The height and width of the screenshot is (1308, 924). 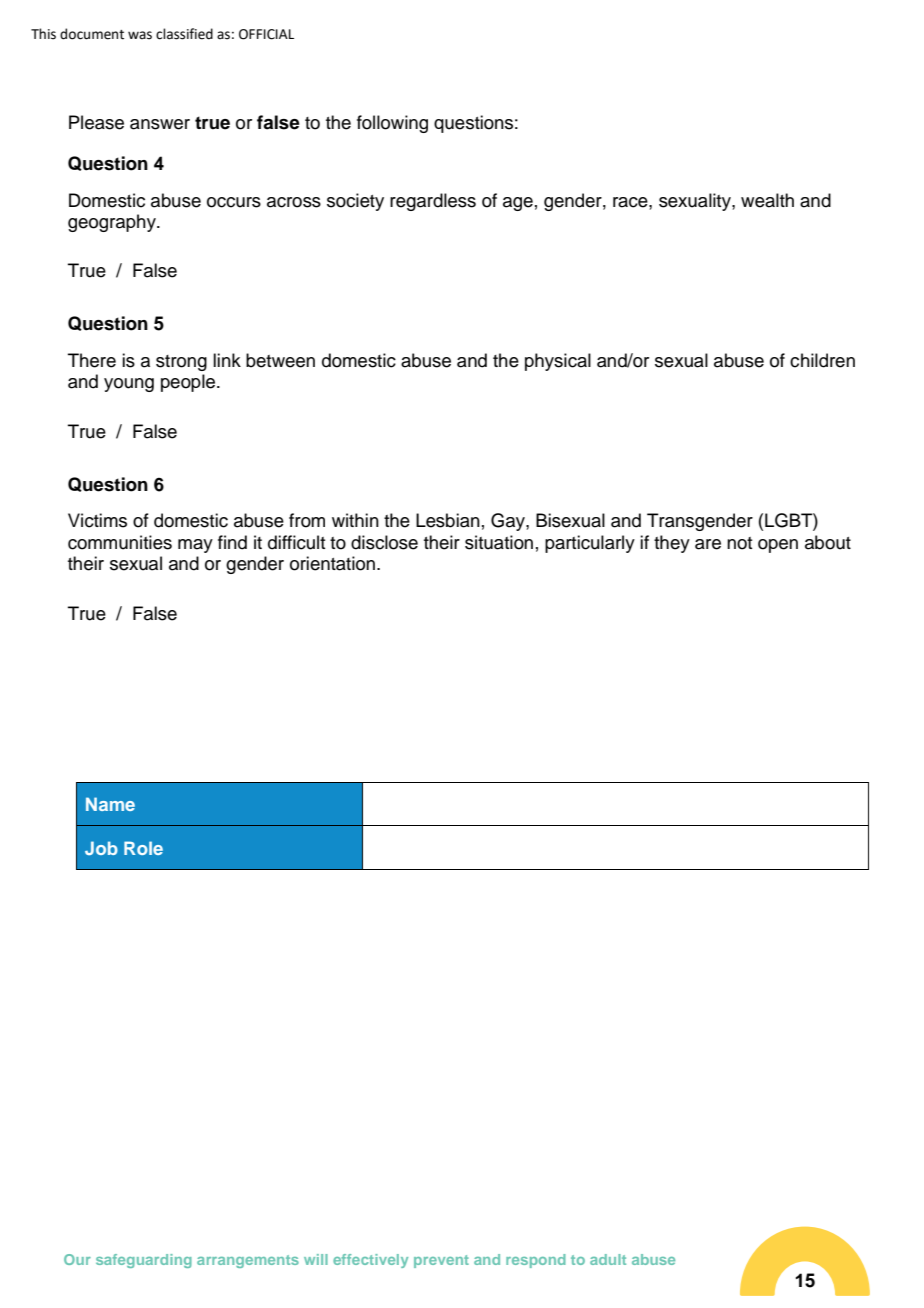 What do you see at coordinates (608, 1259) in the screenshot?
I see `adult` at bounding box center [608, 1259].
